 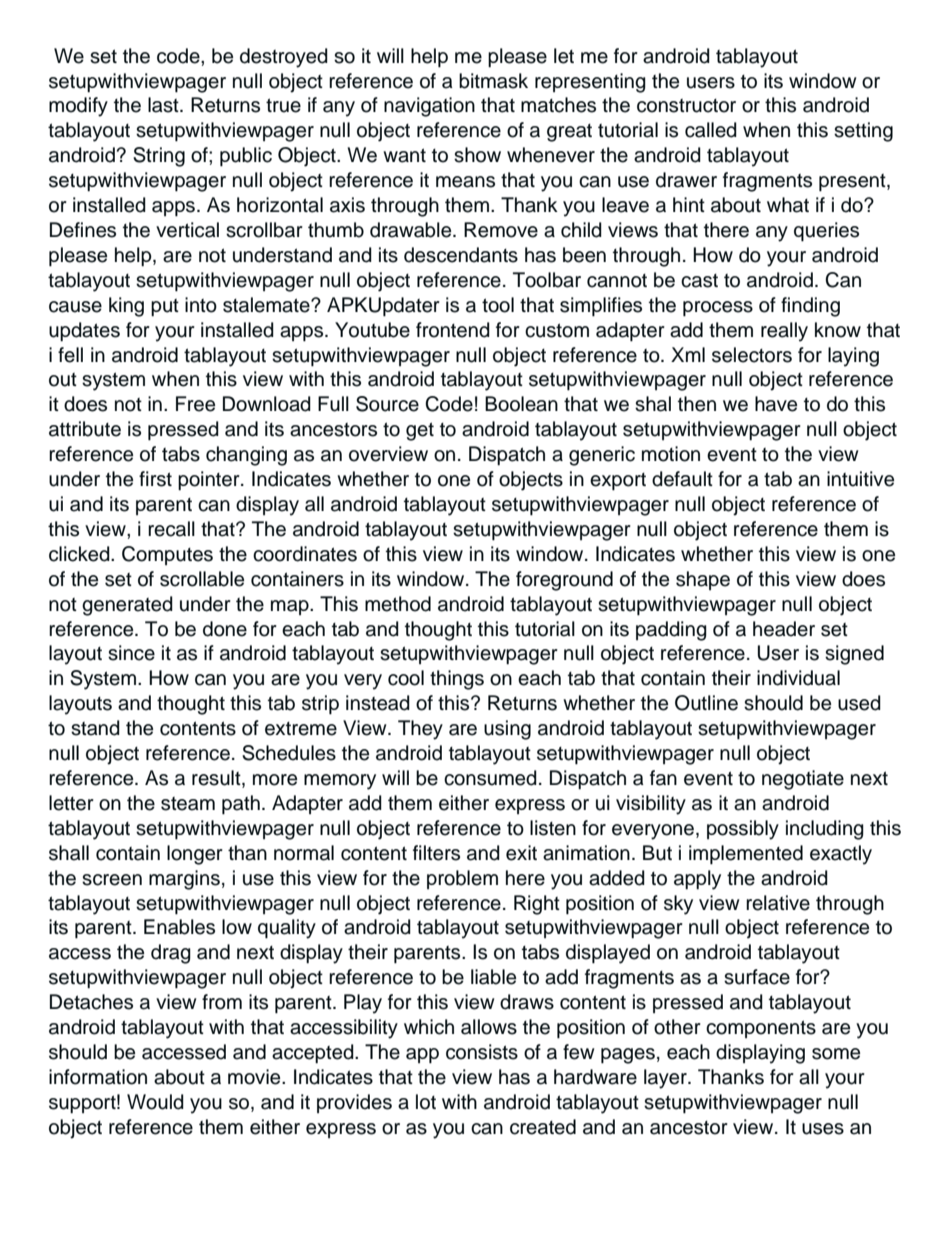 What do you see at coordinates (462, 879) in the screenshot?
I see `problem` at bounding box center [462, 879].
